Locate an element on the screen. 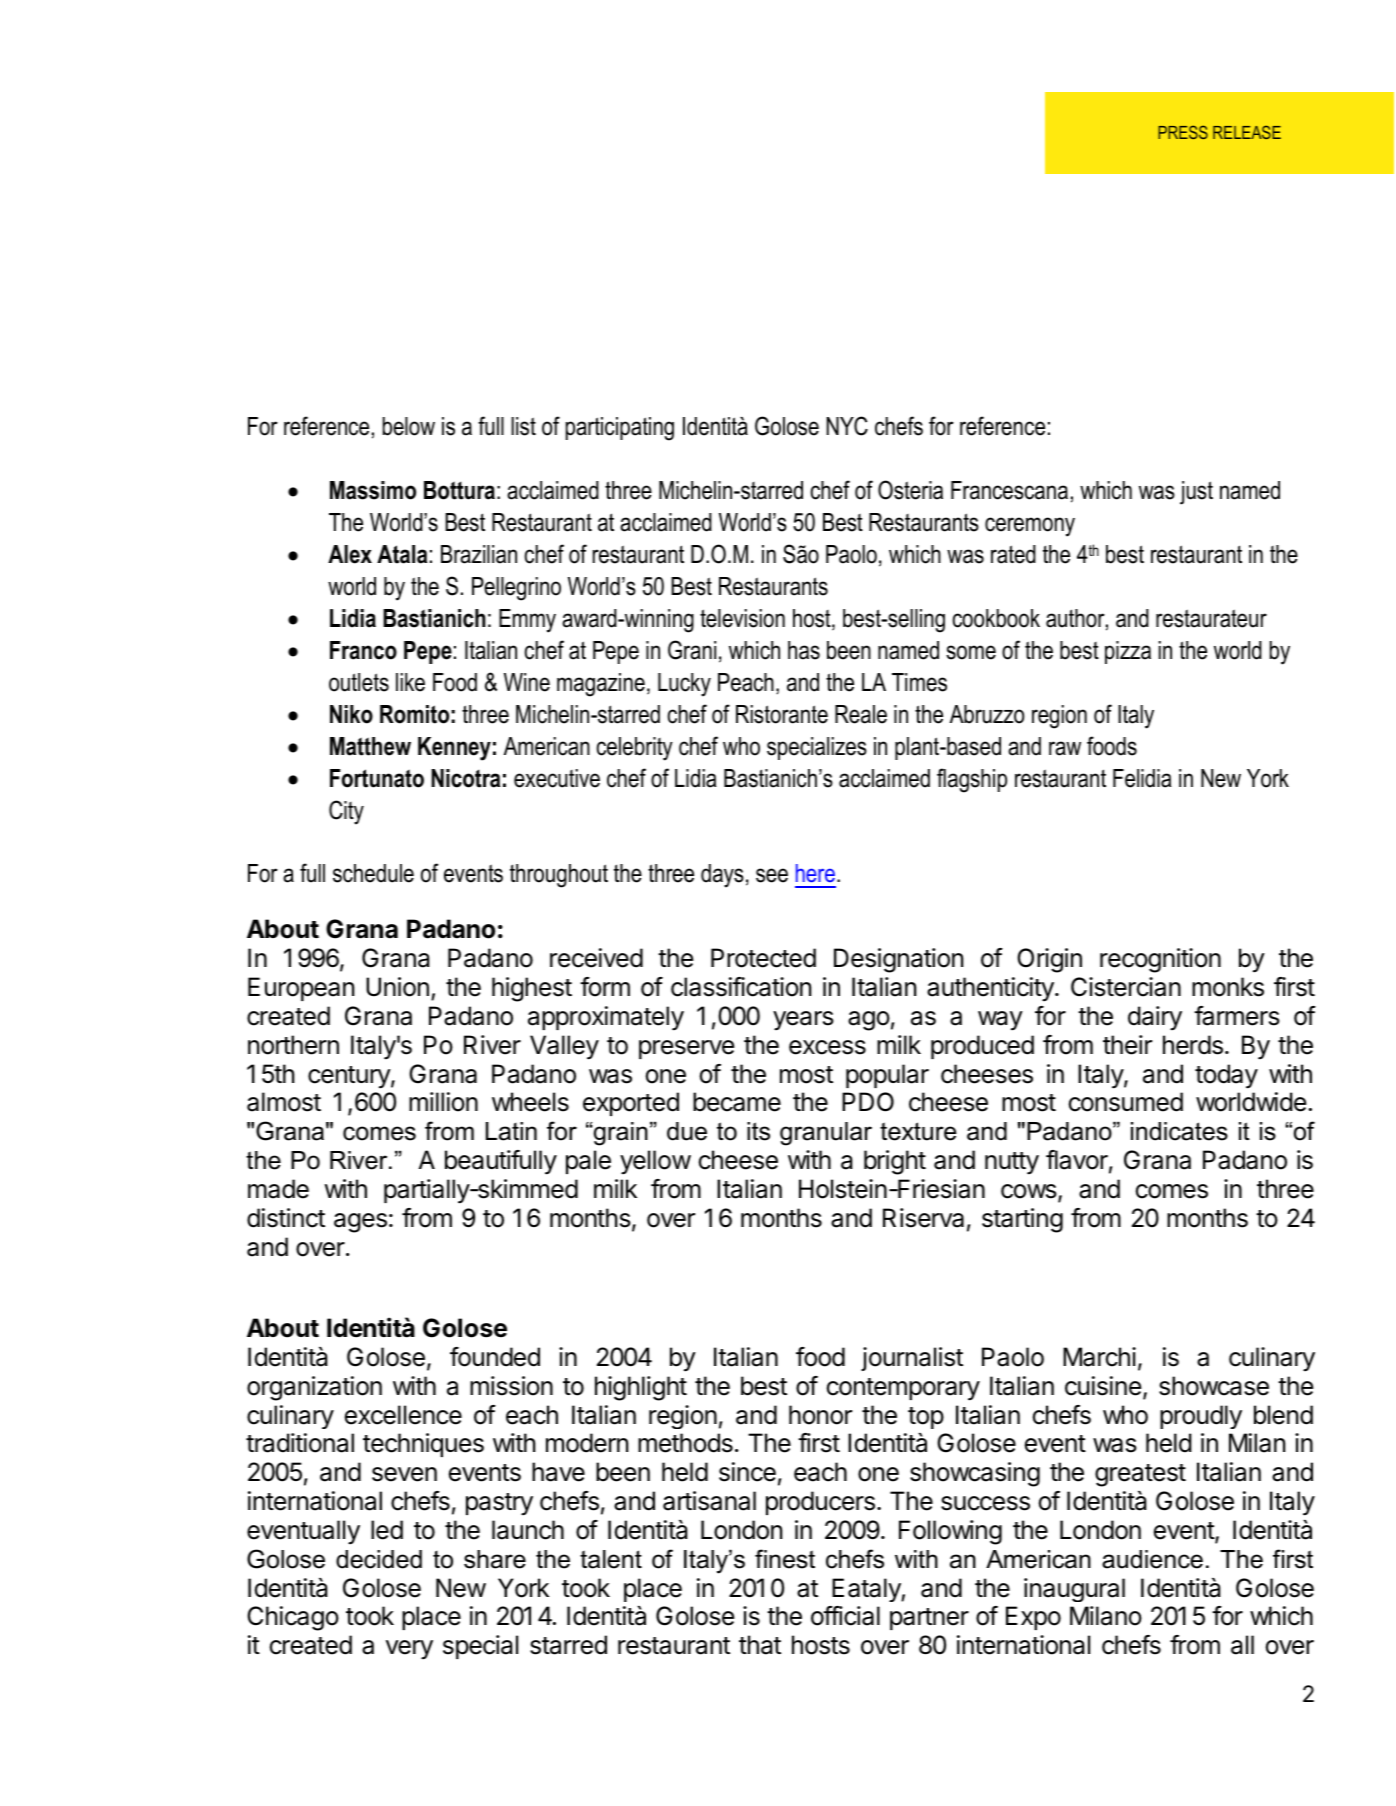  Alex is located at coordinates (350, 554).
